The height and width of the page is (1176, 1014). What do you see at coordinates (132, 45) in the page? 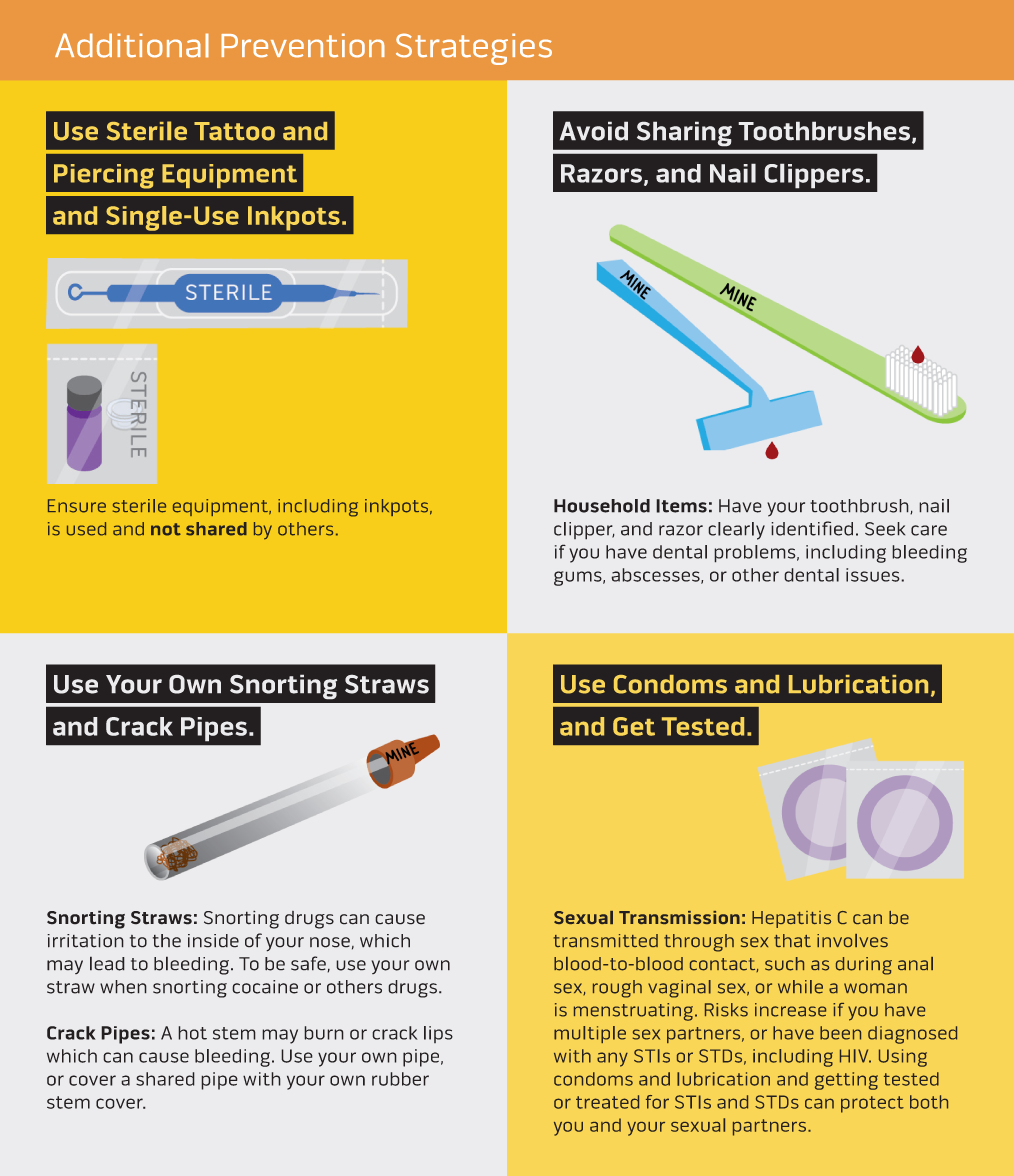
I see `Additional` at bounding box center [132, 45].
